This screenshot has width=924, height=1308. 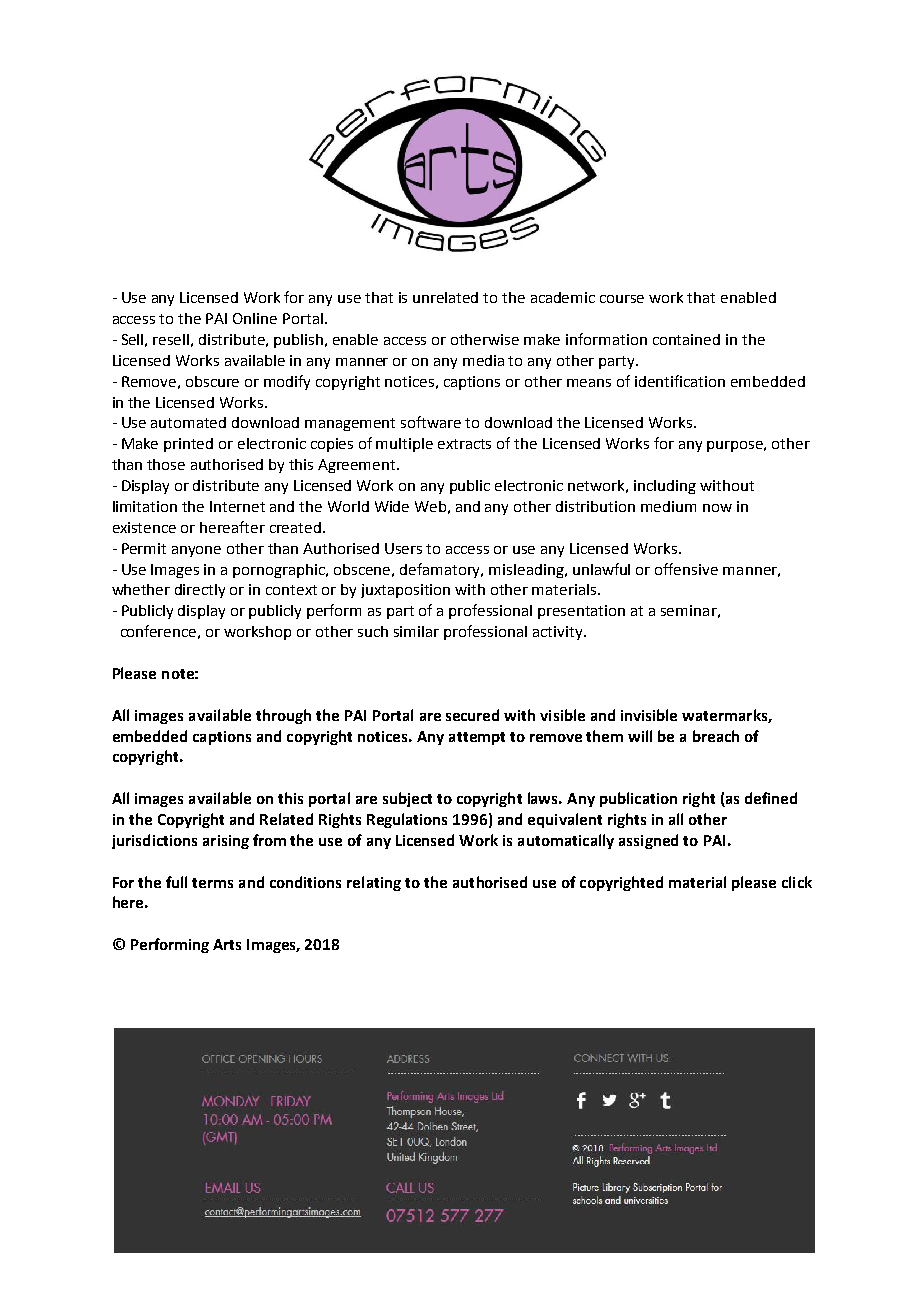 What do you see at coordinates (283, 716) in the screenshot?
I see `through` at bounding box center [283, 716].
